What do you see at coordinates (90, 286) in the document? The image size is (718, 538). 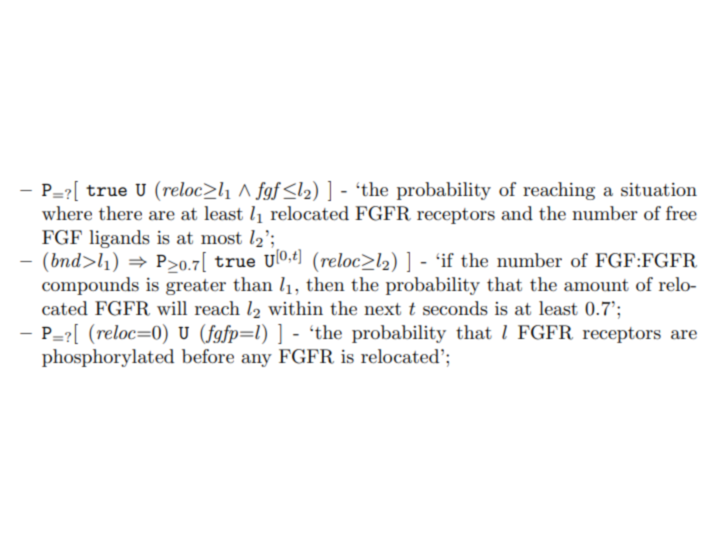 I see `compounds` at bounding box center [90, 286].
